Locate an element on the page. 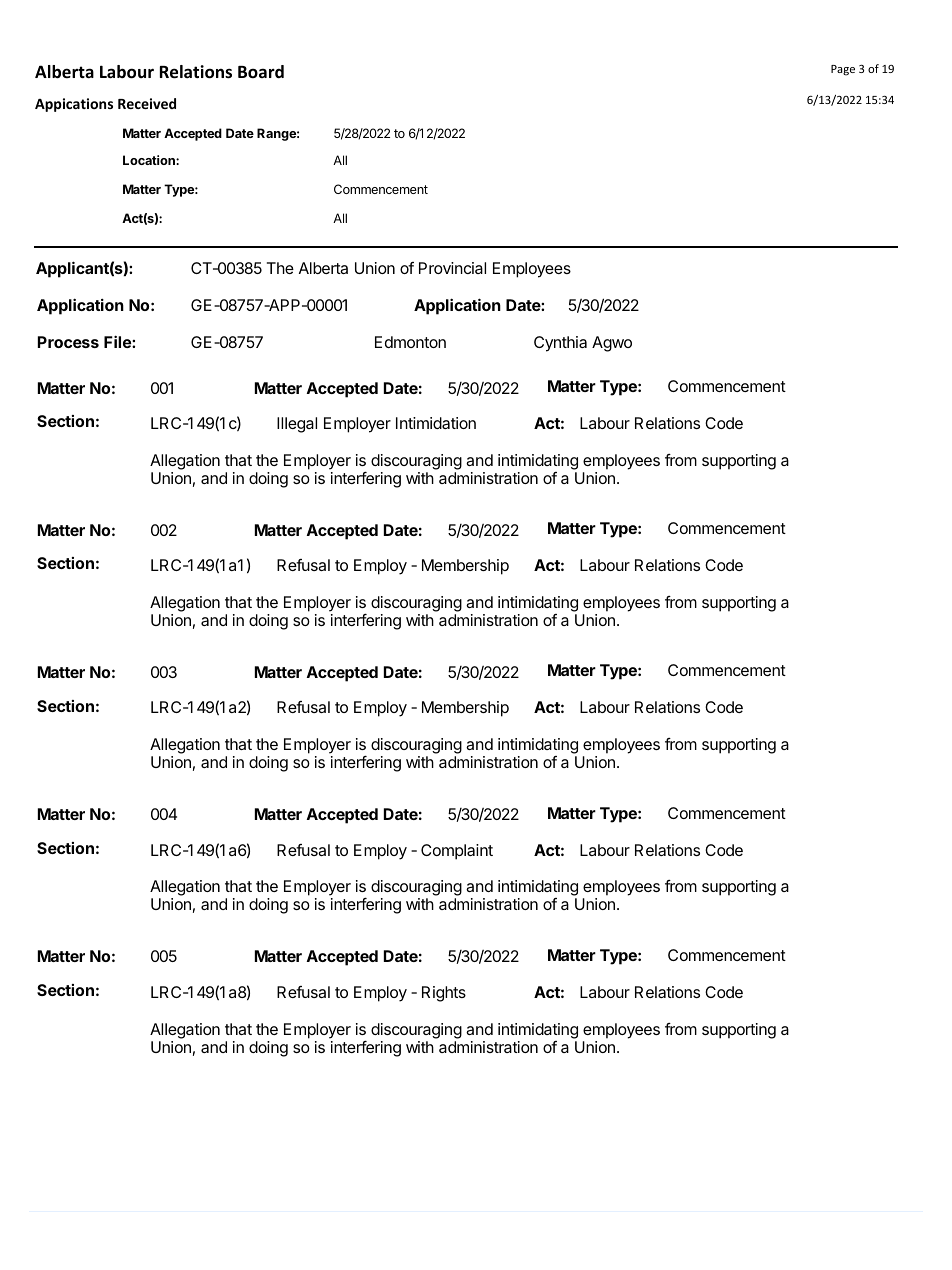 Image resolution: width=952 pixels, height=1270 pixels. Cynthia is located at coordinates (560, 344).
